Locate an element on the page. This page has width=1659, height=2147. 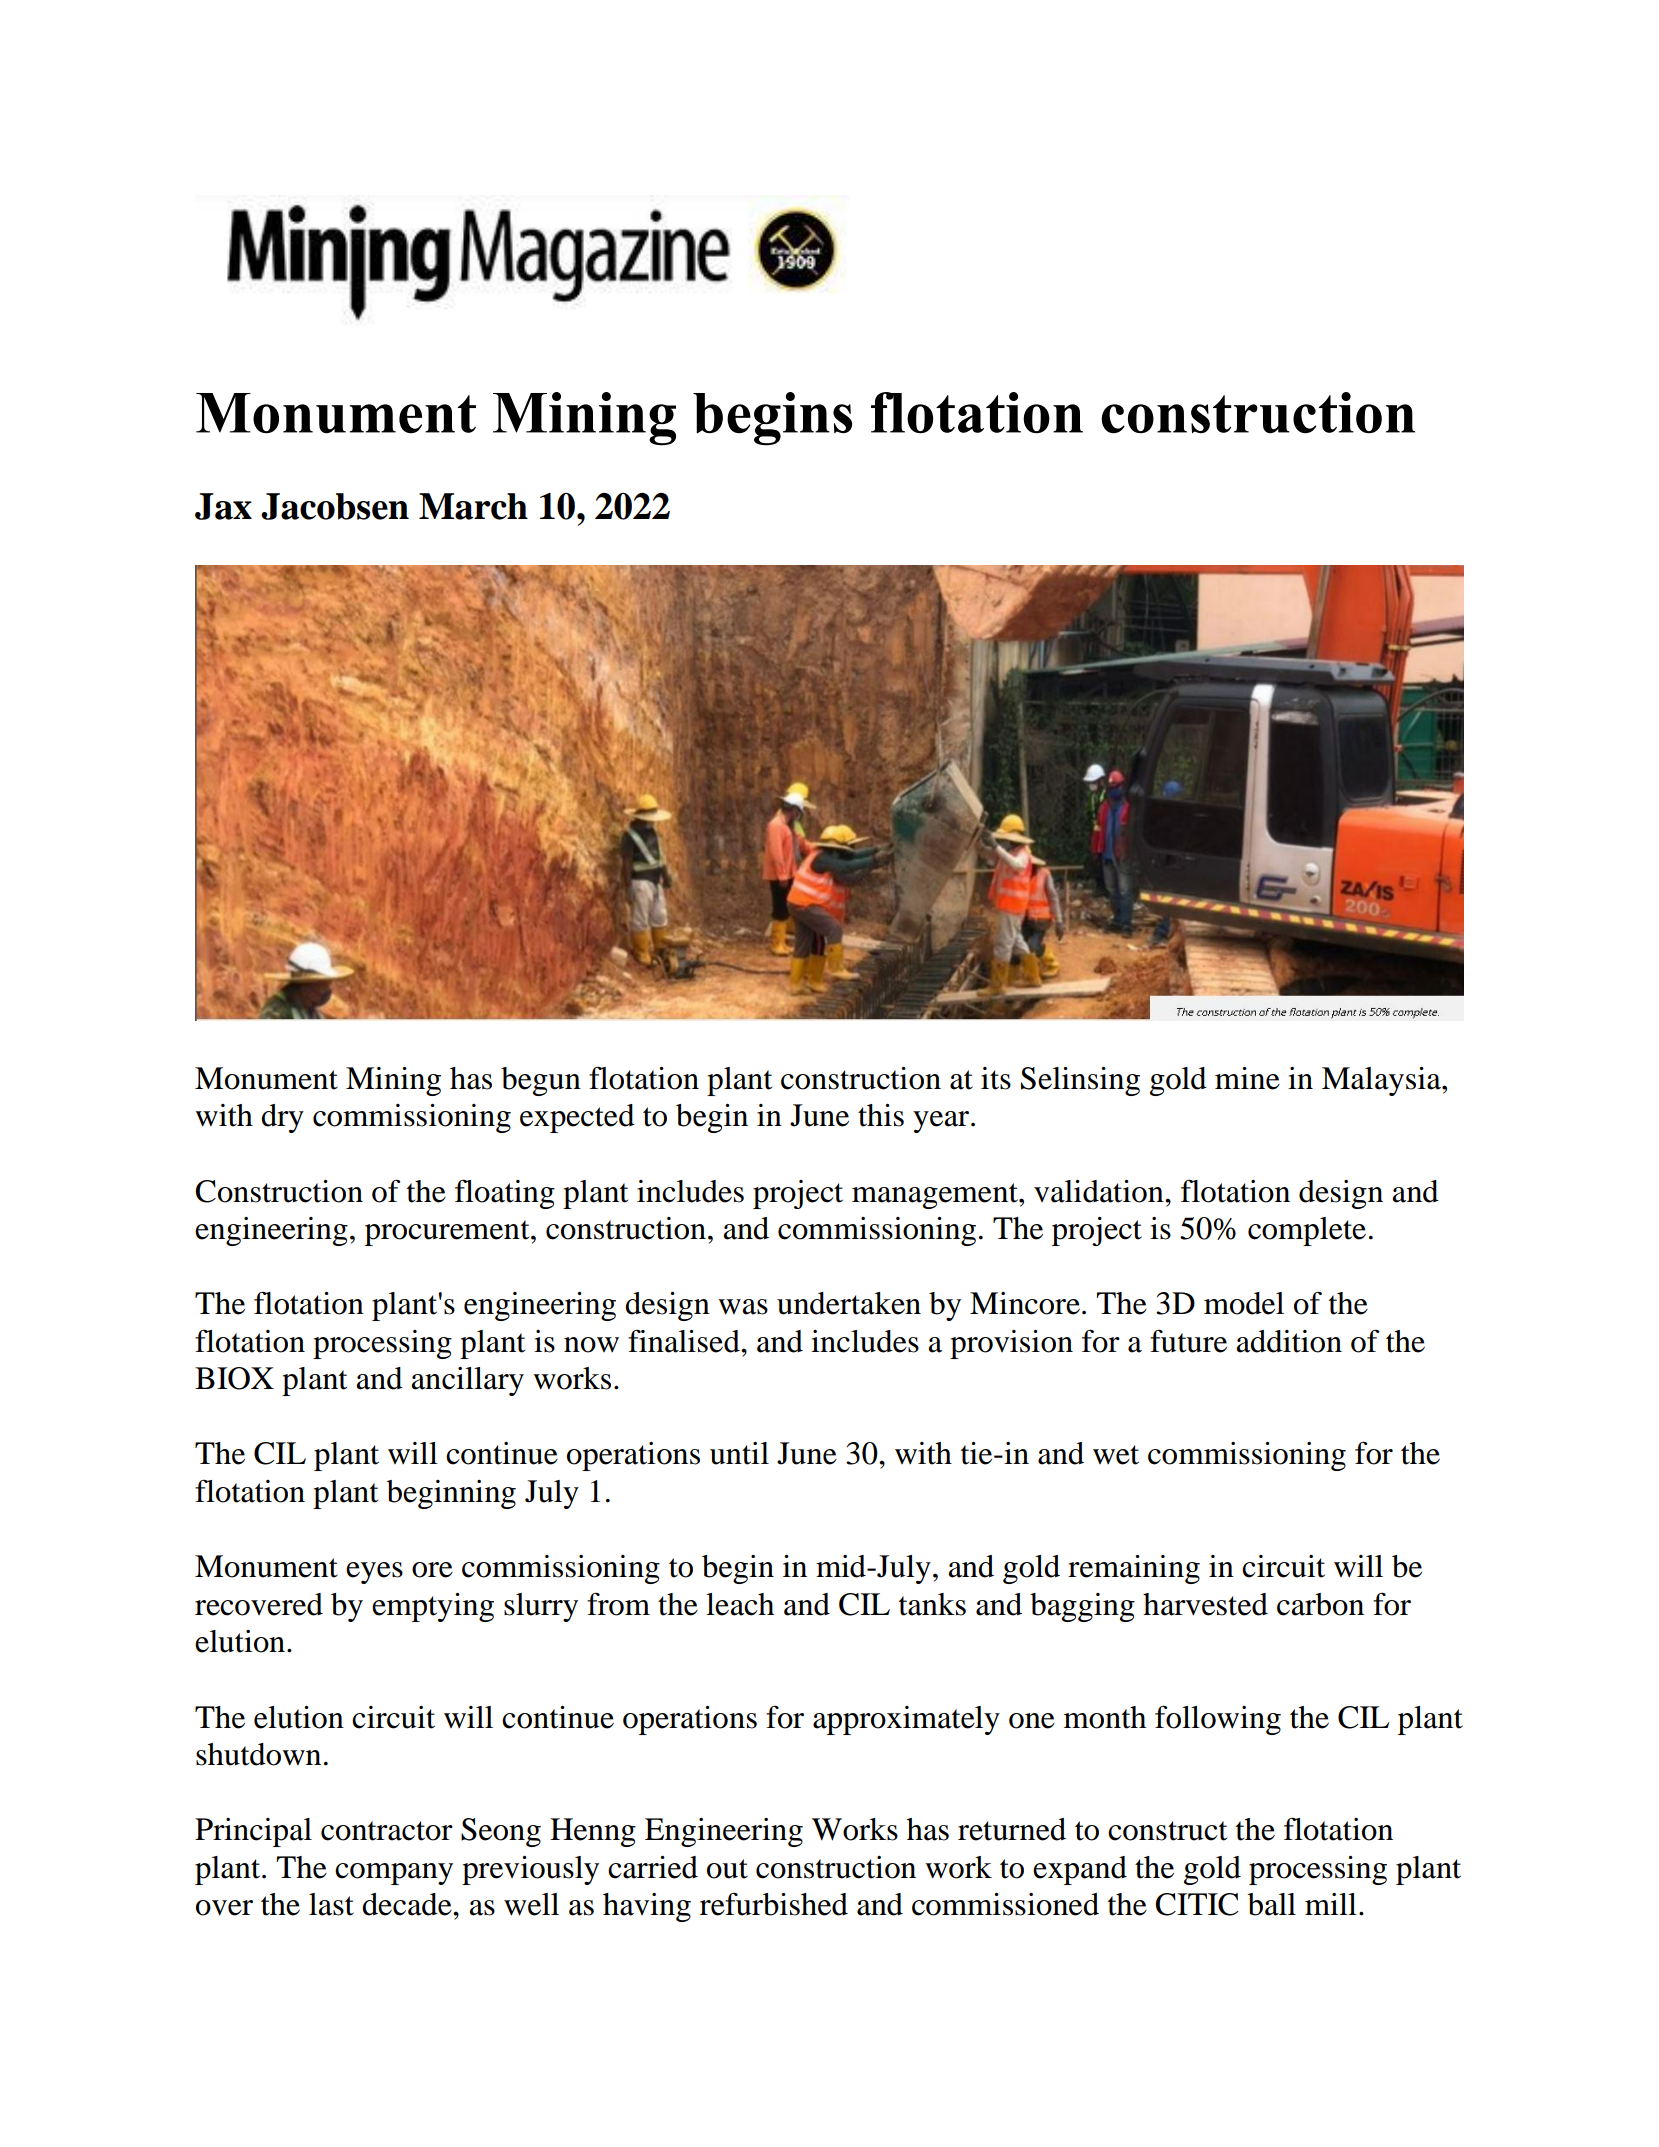
company is located at coordinates (394, 1874).
